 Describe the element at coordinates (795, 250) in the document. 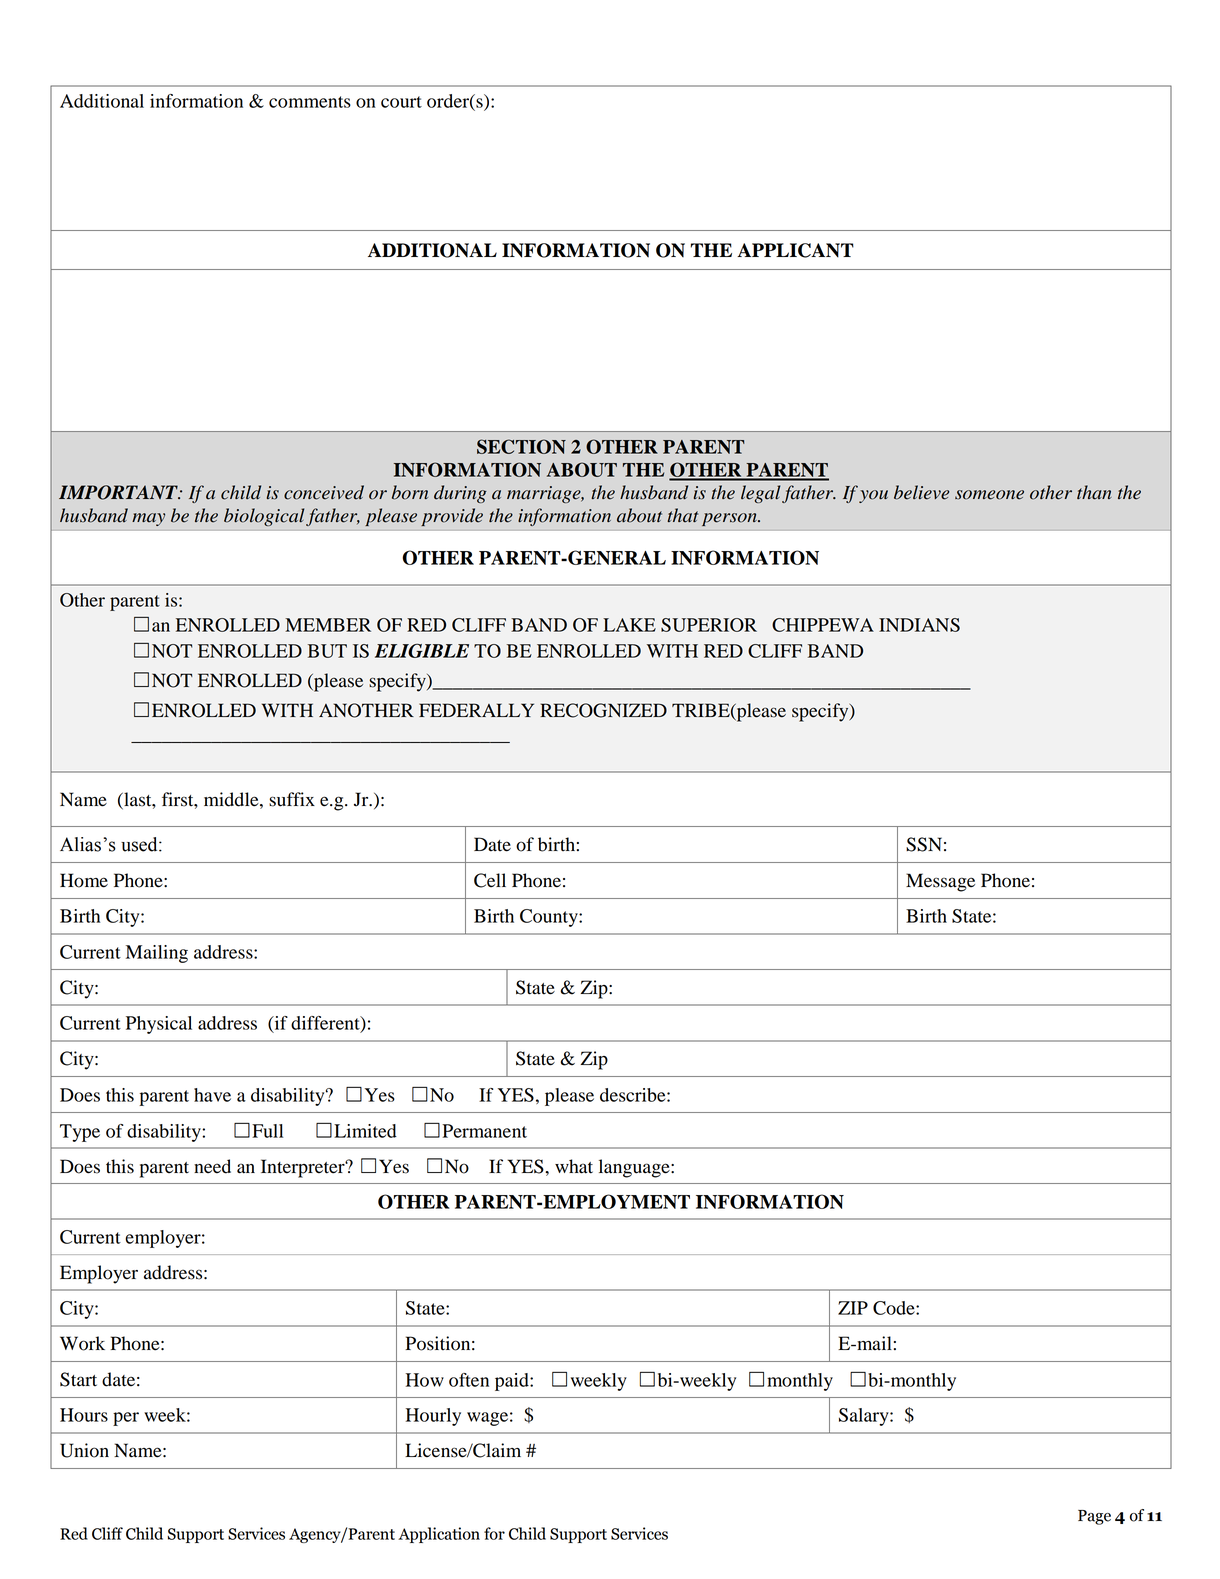

I see `APPLICANT` at that location.
